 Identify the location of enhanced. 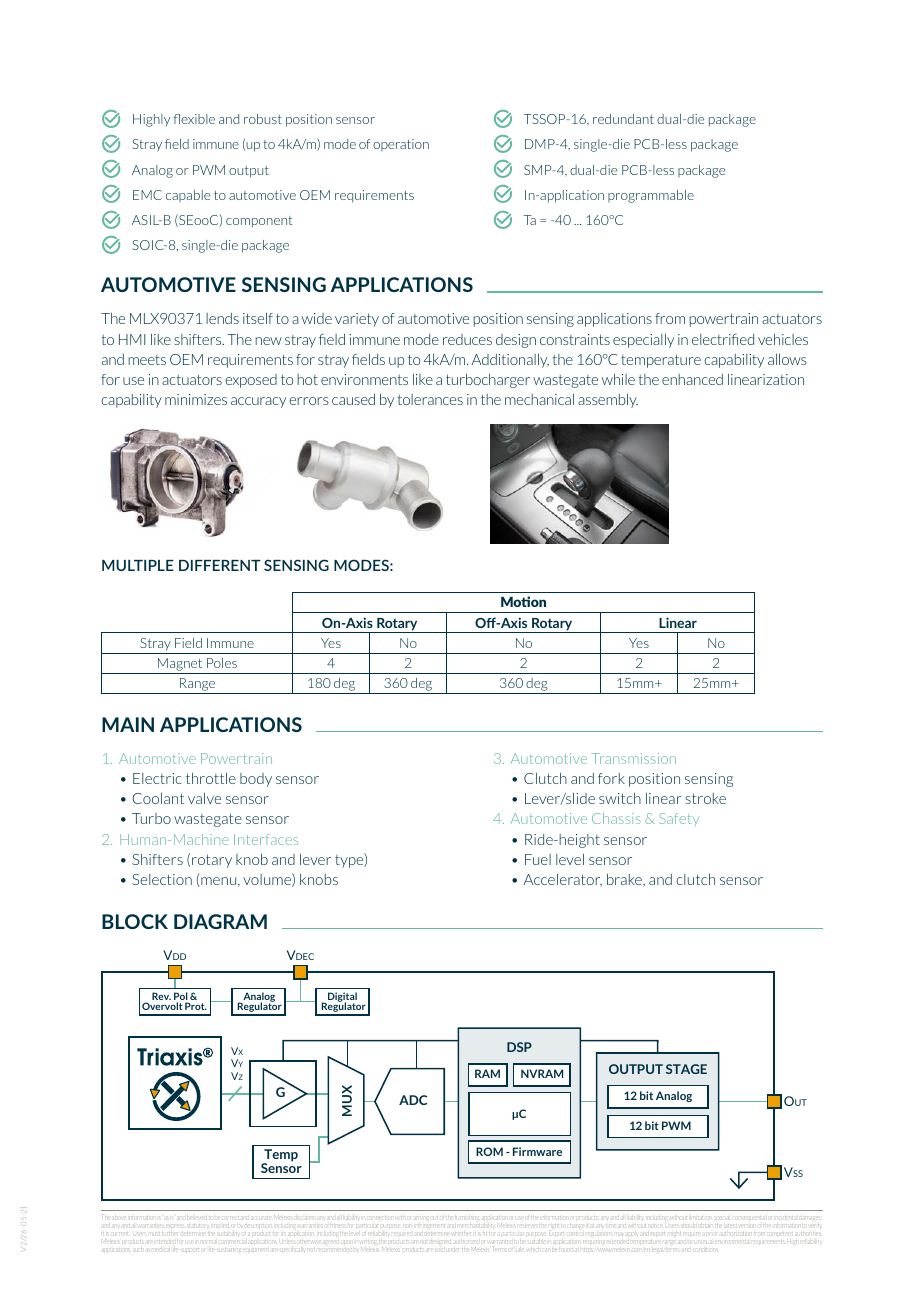
(692, 379).
